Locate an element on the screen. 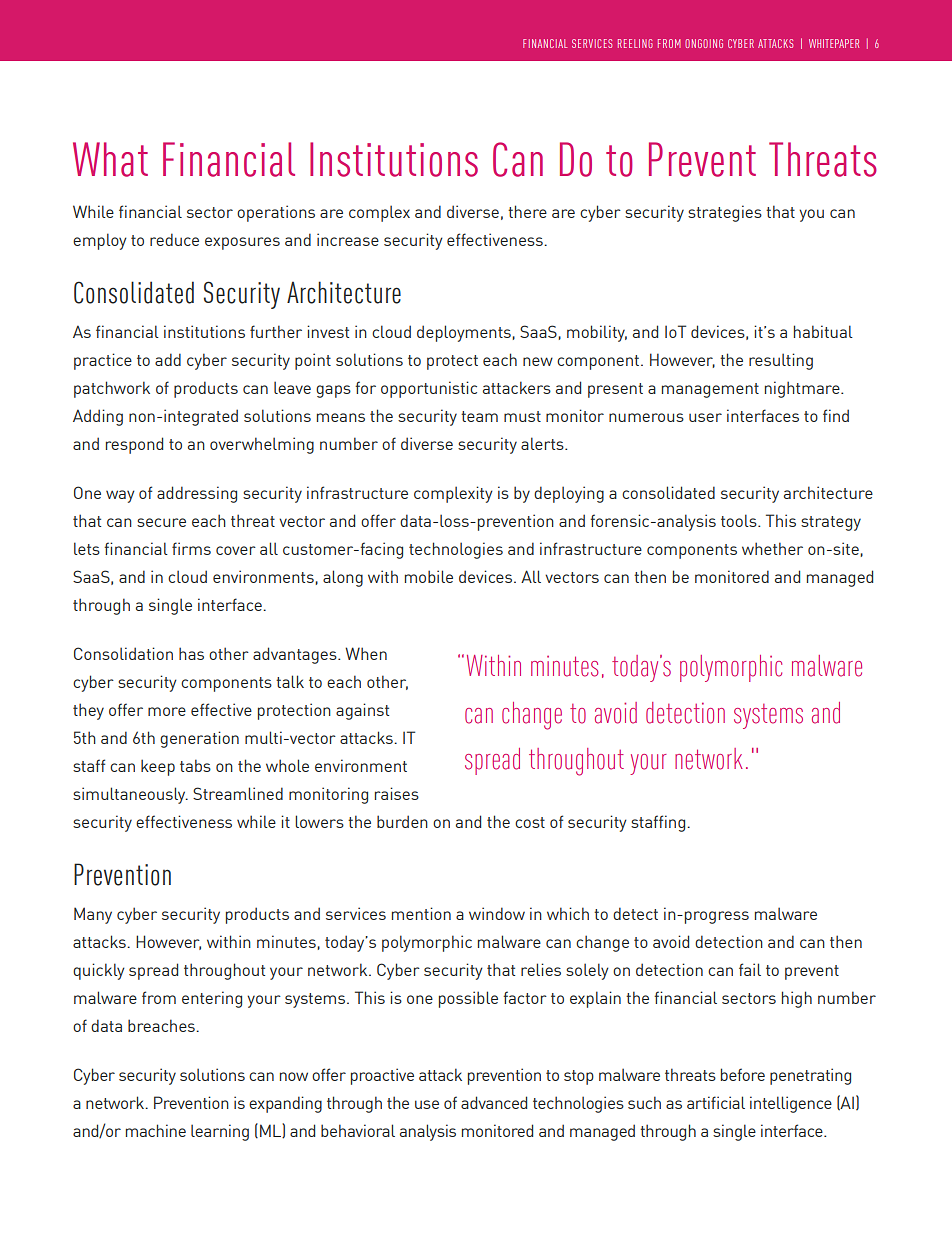 The image size is (952, 1233). firms is located at coordinates (191, 548).
